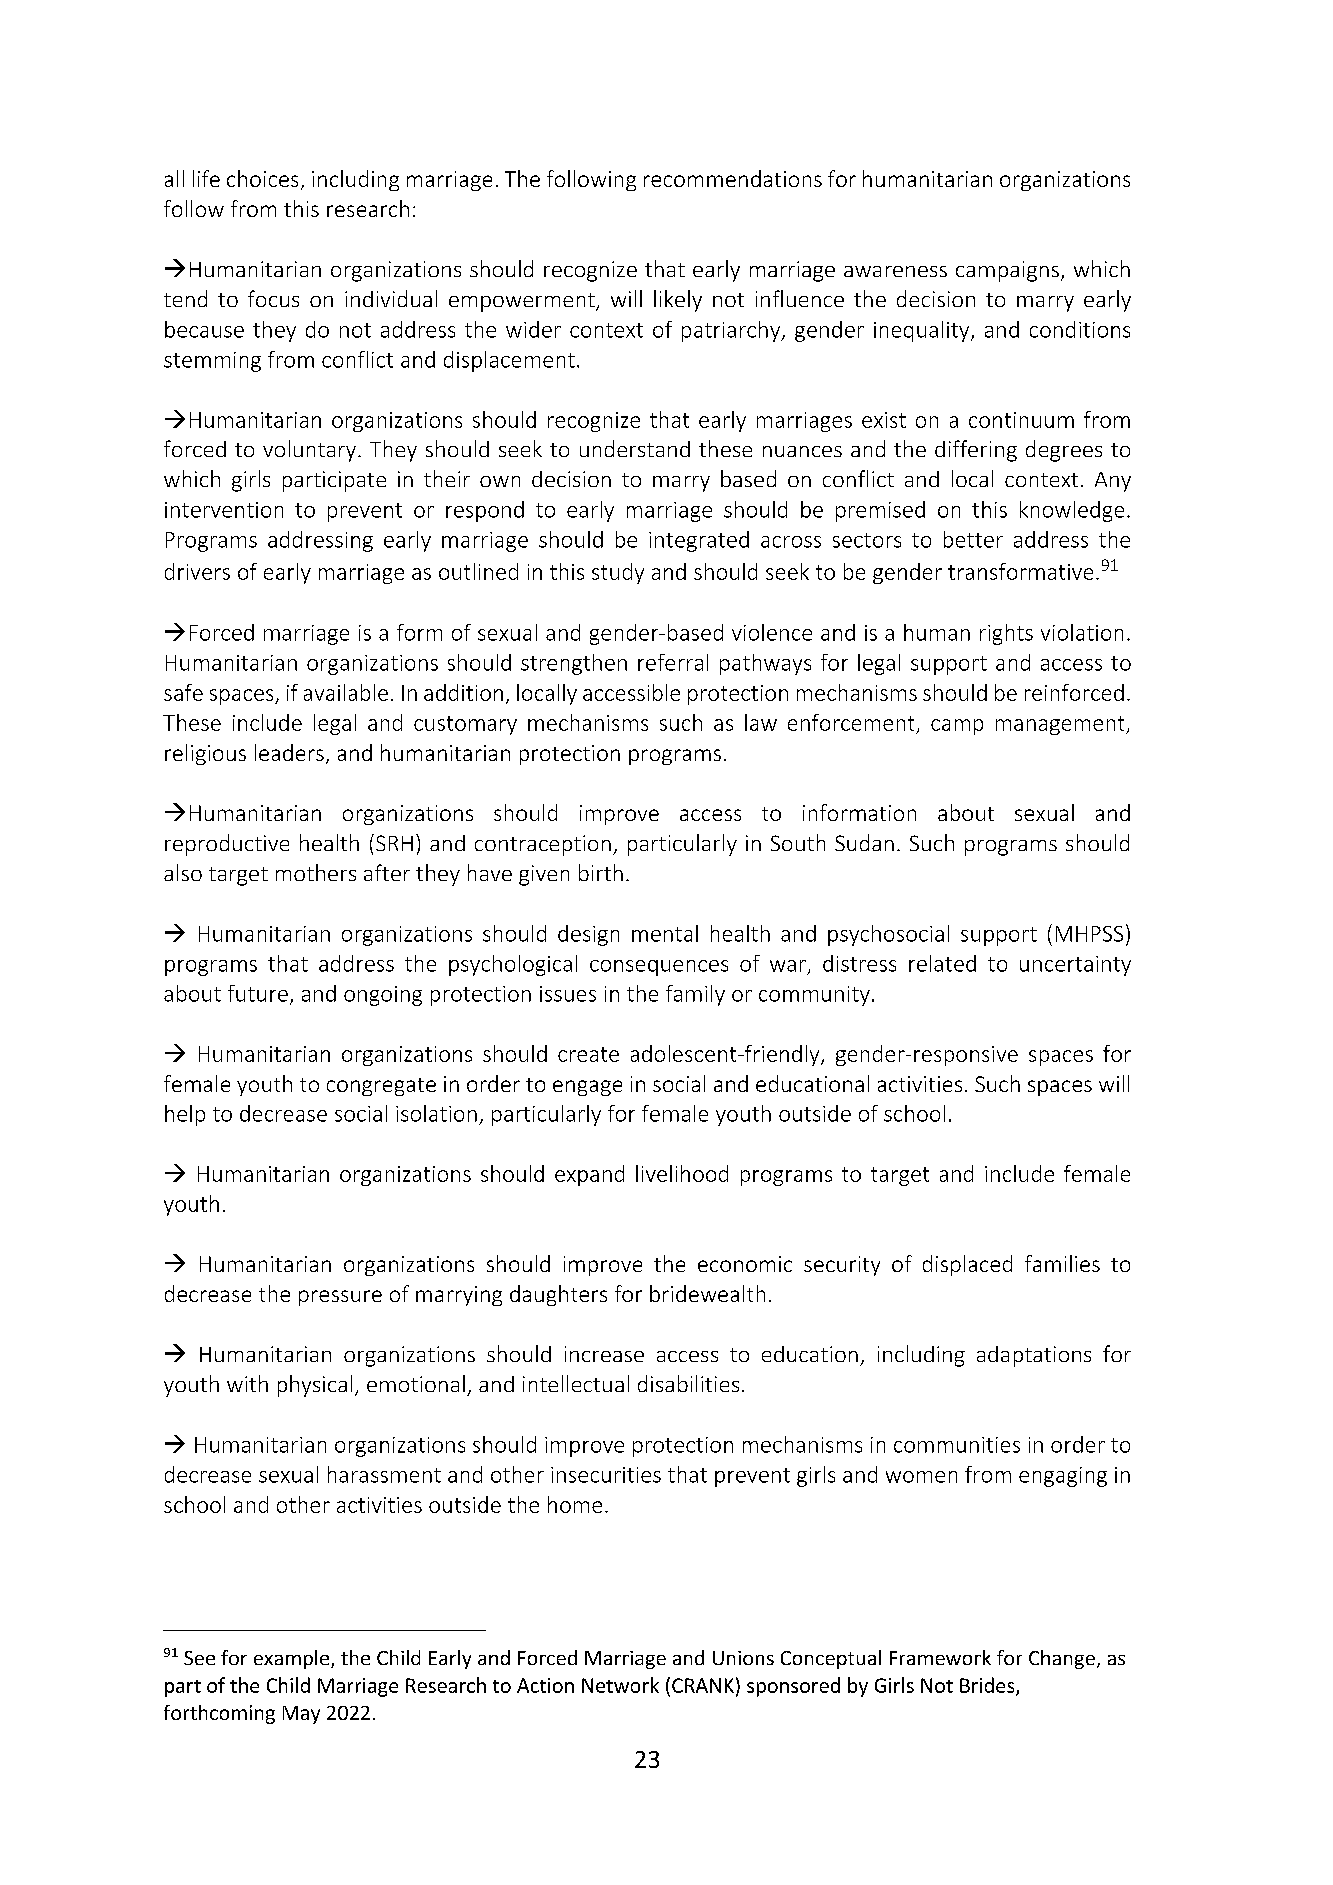  Describe the element at coordinates (895, 271) in the screenshot. I see `awareness` at that location.
